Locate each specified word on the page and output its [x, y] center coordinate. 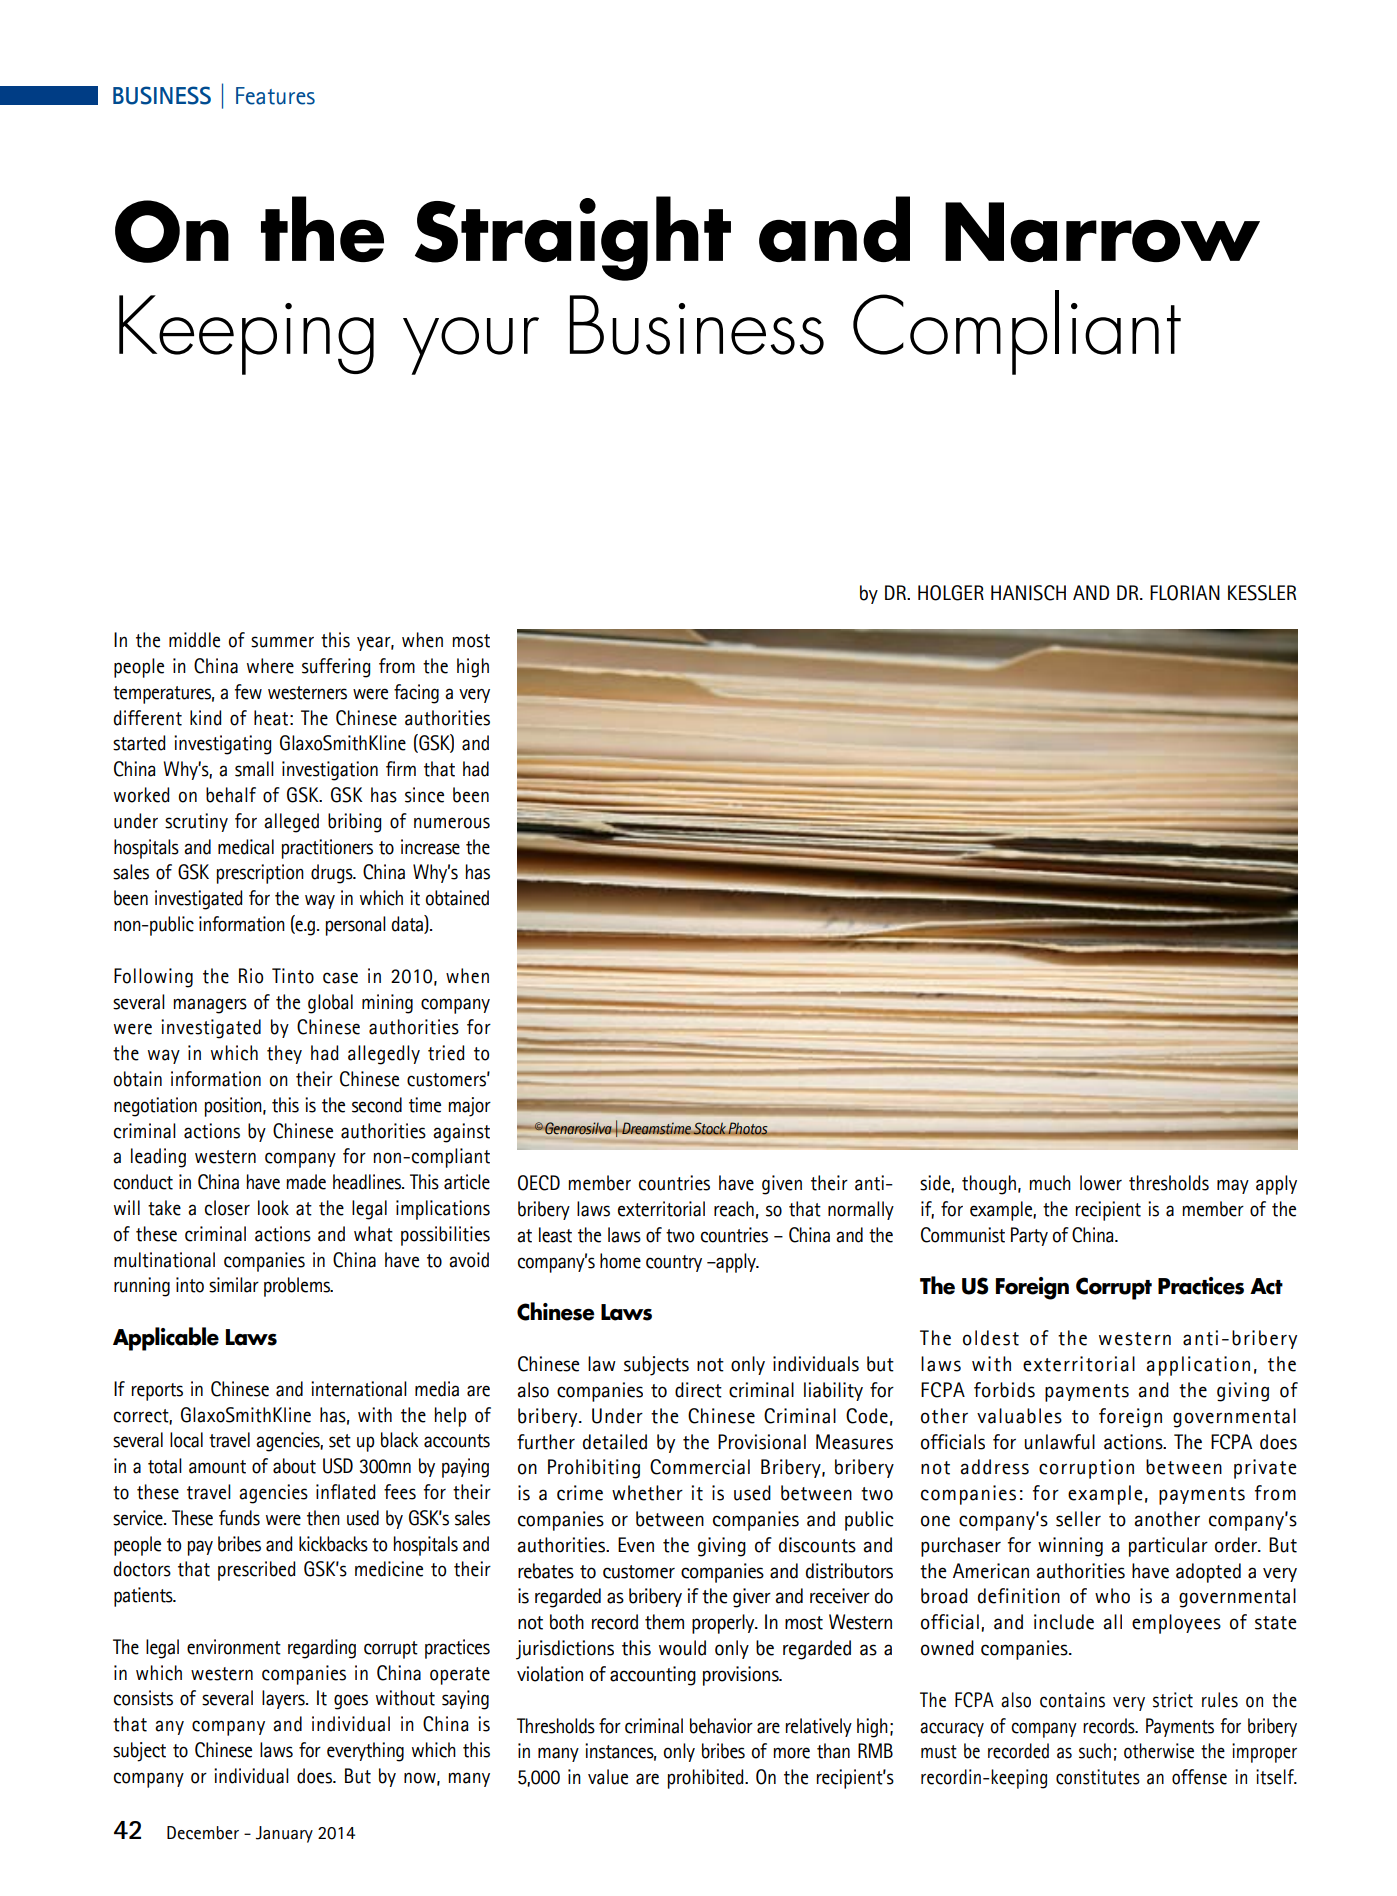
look [273, 1208]
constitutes [1098, 1777]
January [284, 1834]
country [674, 1263]
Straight [573, 238]
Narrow [1102, 232]
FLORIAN [1185, 593]
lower [1101, 1183]
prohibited [707, 1779]
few [248, 692]
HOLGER [951, 593]
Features [275, 96]
